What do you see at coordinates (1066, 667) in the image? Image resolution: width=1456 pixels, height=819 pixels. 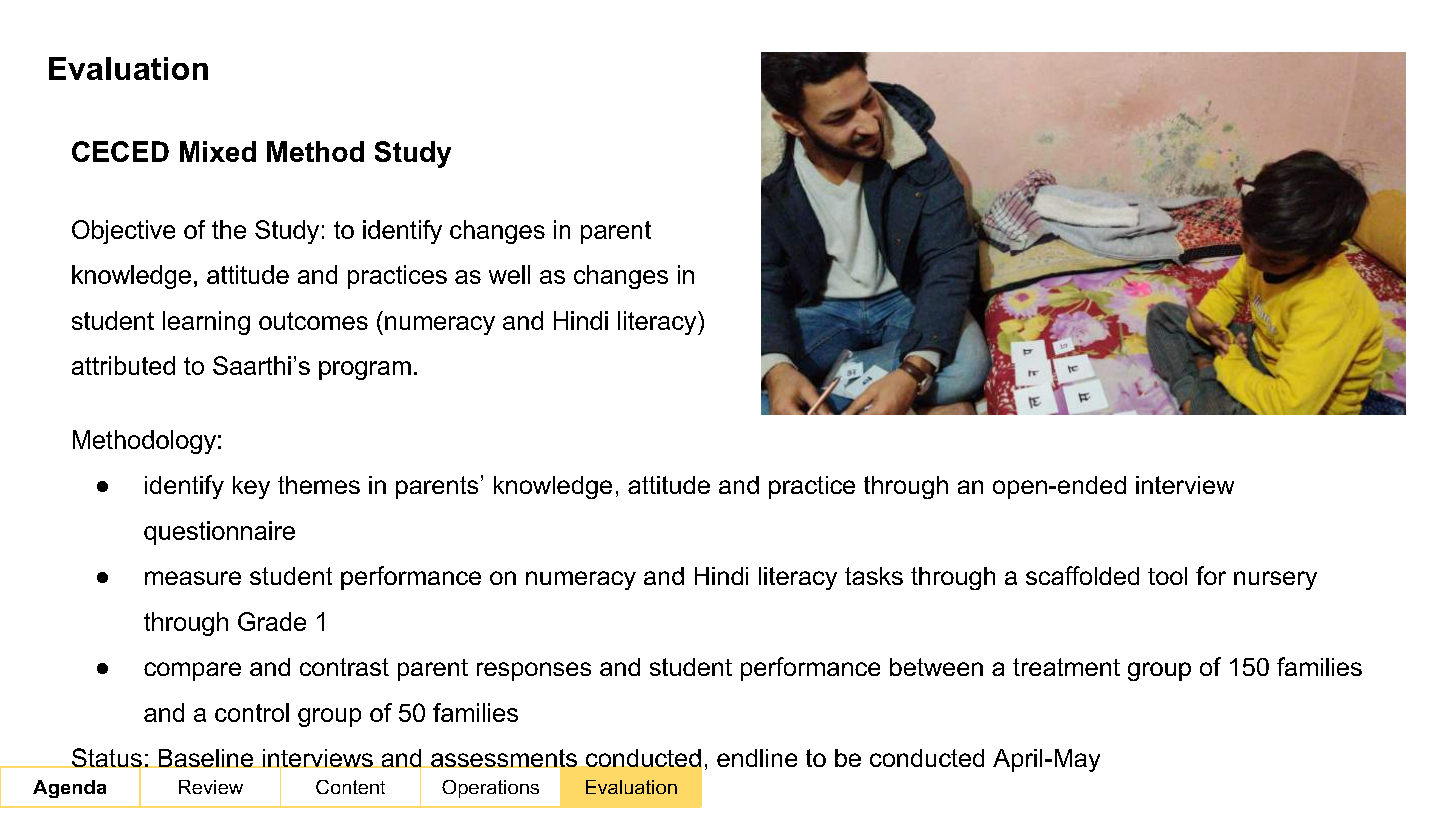 I see `treatment` at bounding box center [1066, 667].
